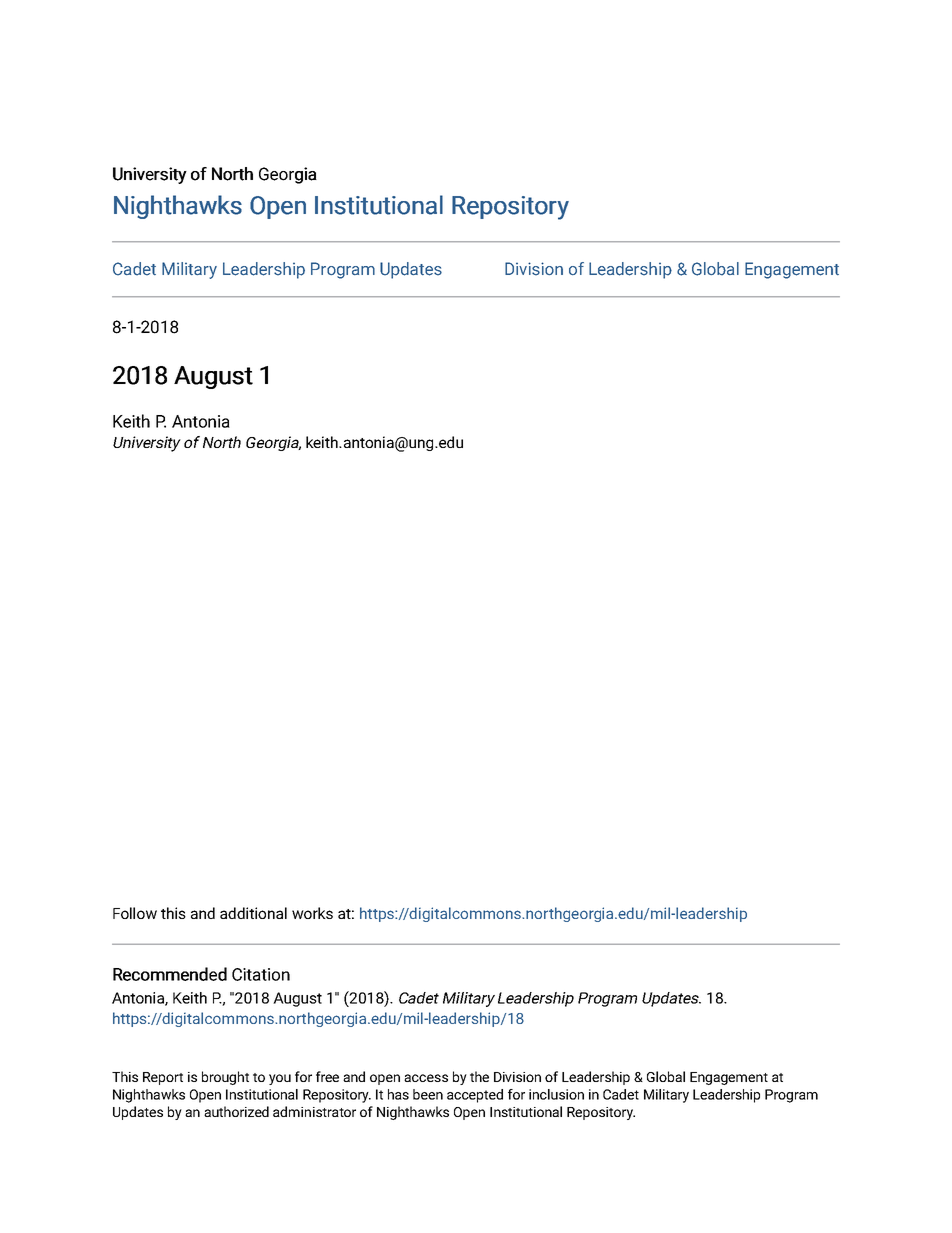  What do you see at coordinates (253, 913) in the image?
I see `additional` at bounding box center [253, 913].
